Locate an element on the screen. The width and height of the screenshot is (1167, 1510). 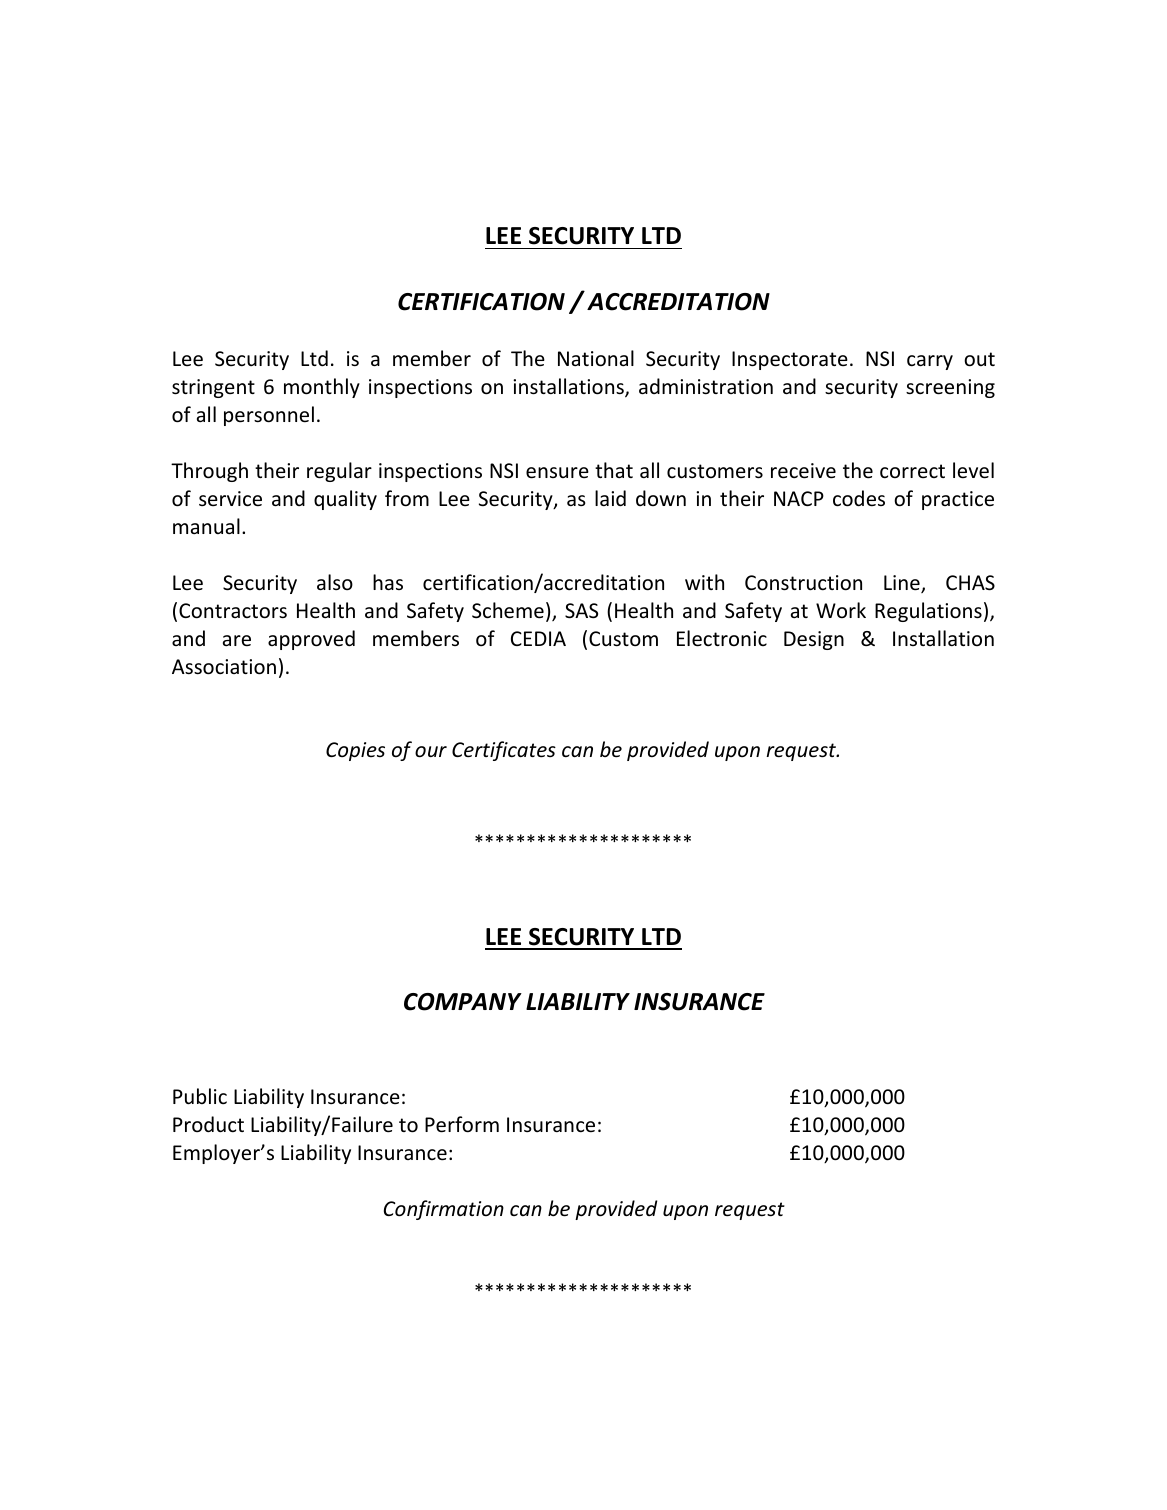
Electronic is located at coordinates (722, 638).
